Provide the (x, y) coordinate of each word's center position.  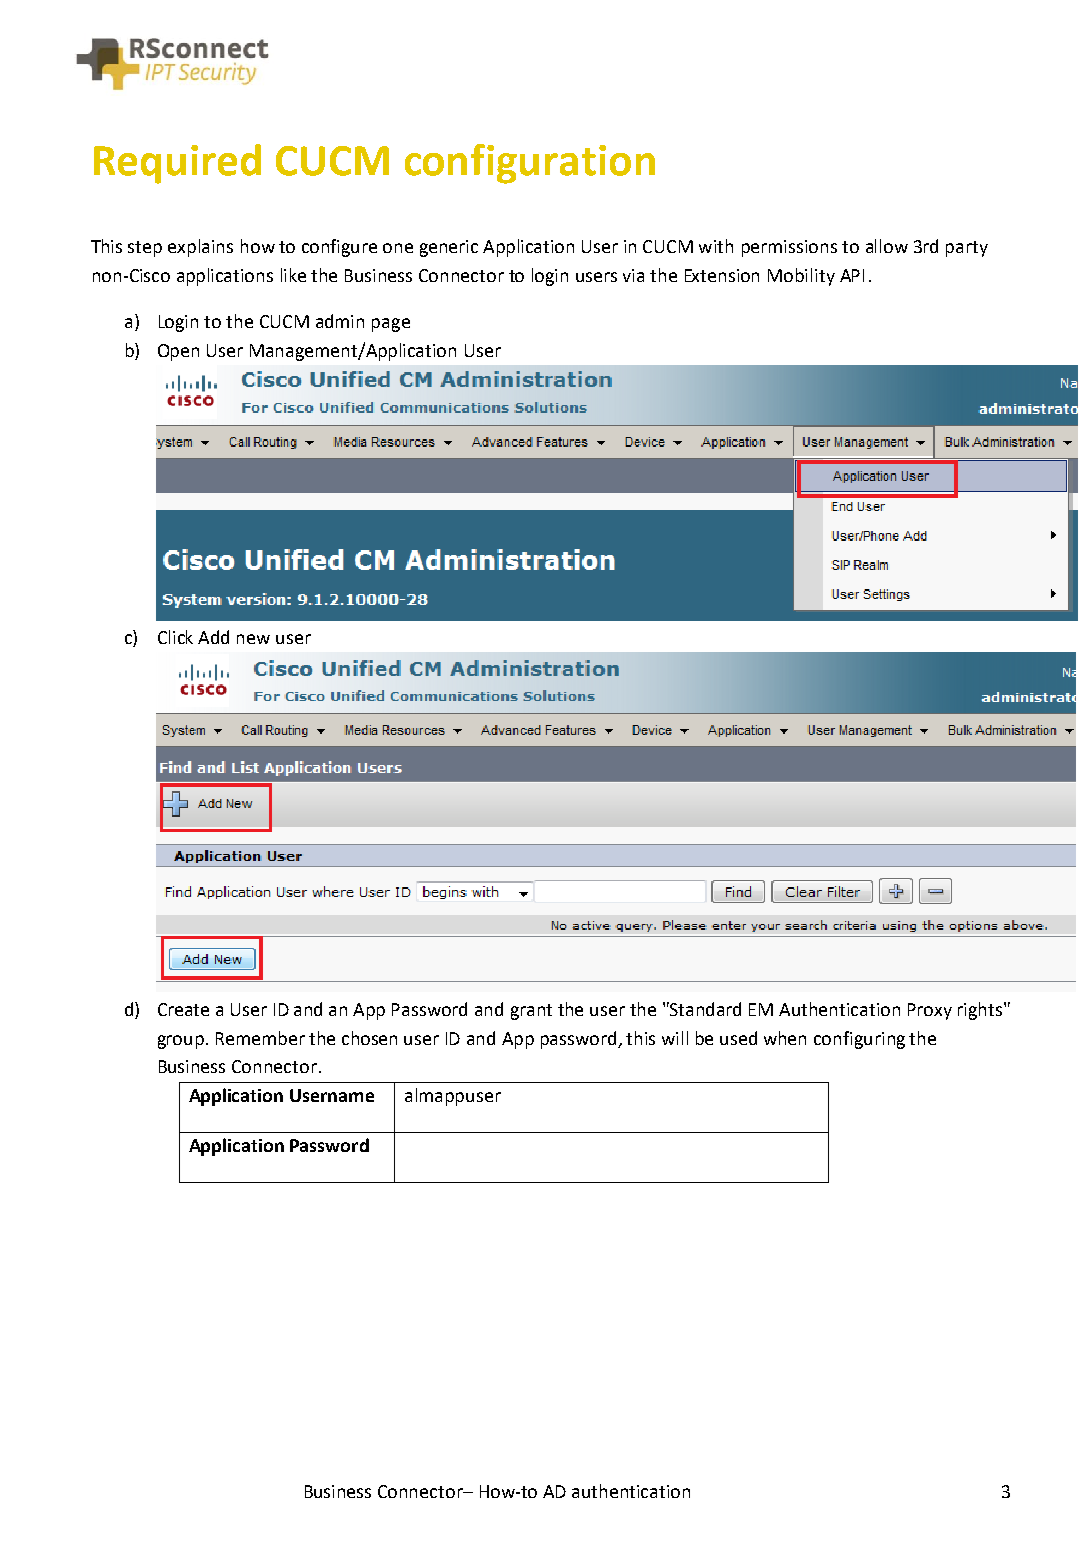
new (253, 639)
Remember (260, 1038)
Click (175, 637)
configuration (530, 164)
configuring (859, 1040)
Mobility (801, 277)
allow (887, 246)
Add (213, 637)
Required (177, 164)
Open (178, 352)
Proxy (930, 1011)
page (391, 325)
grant (531, 1012)
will (675, 1038)
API (852, 275)
